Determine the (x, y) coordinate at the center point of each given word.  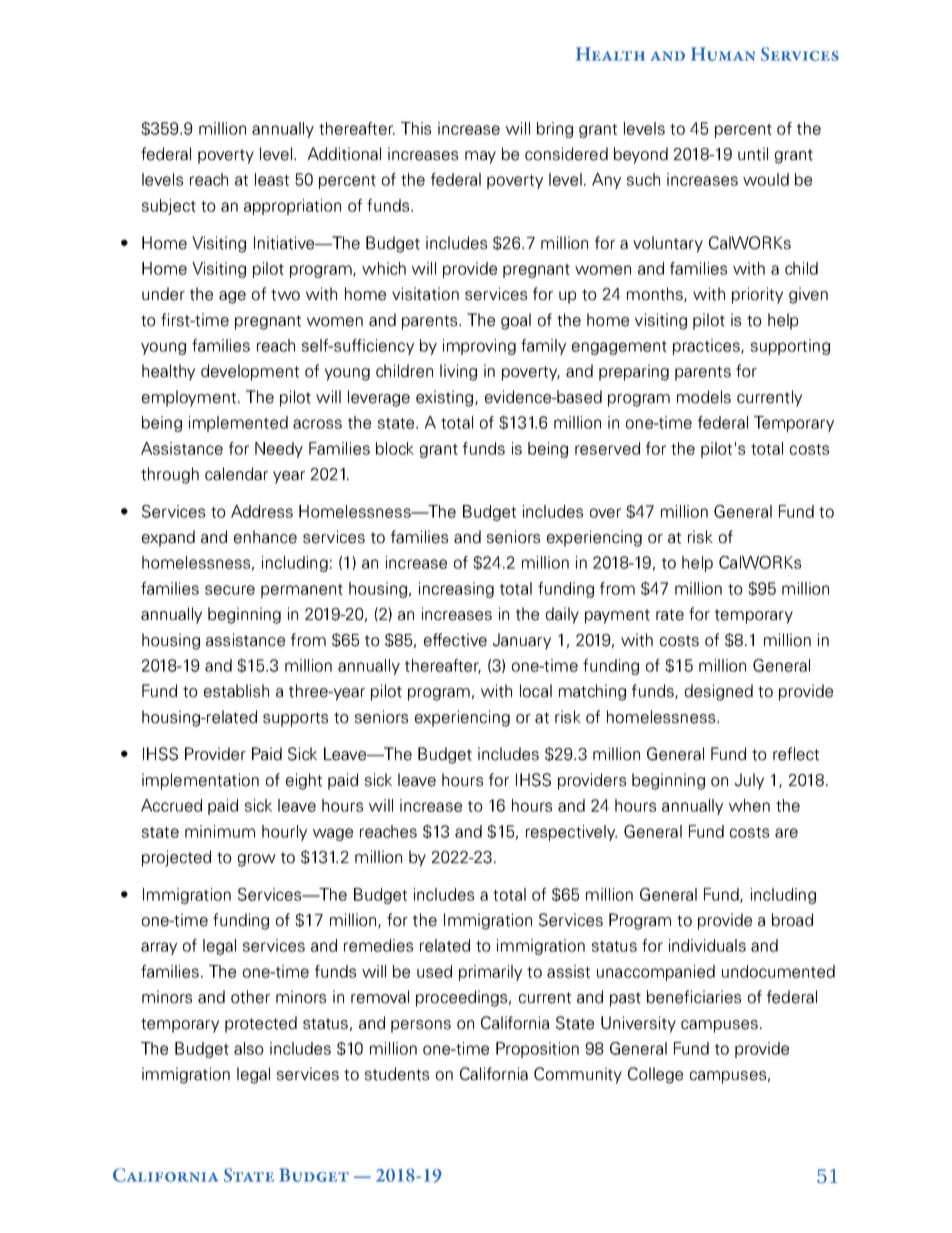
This (416, 128)
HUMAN (723, 54)
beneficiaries (694, 997)
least (272, 179)
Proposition (537, 1050)
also (249, 1048)
